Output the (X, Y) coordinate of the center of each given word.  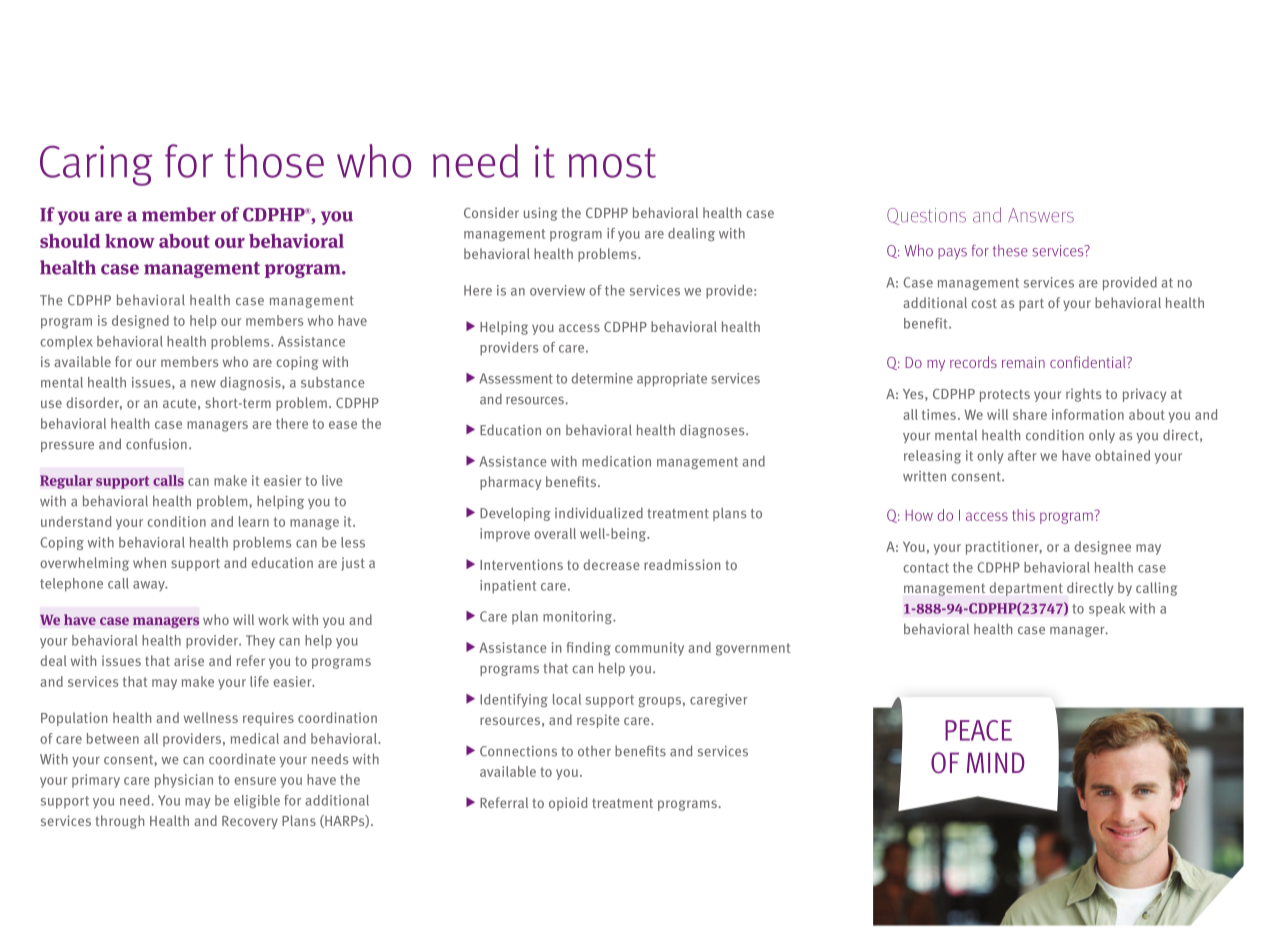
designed (140, 322)
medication (616, 461)
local (567, 699)
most (612, 163)
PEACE (978, 730)
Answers (1041, 215)
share (1030, 414)
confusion (156, 444)
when (149, 562)
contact (926, 568)
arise (189, 660)
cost (984, 303)
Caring (96, 165)
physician (184, 781)
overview (557, 290)
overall (555, 533)
